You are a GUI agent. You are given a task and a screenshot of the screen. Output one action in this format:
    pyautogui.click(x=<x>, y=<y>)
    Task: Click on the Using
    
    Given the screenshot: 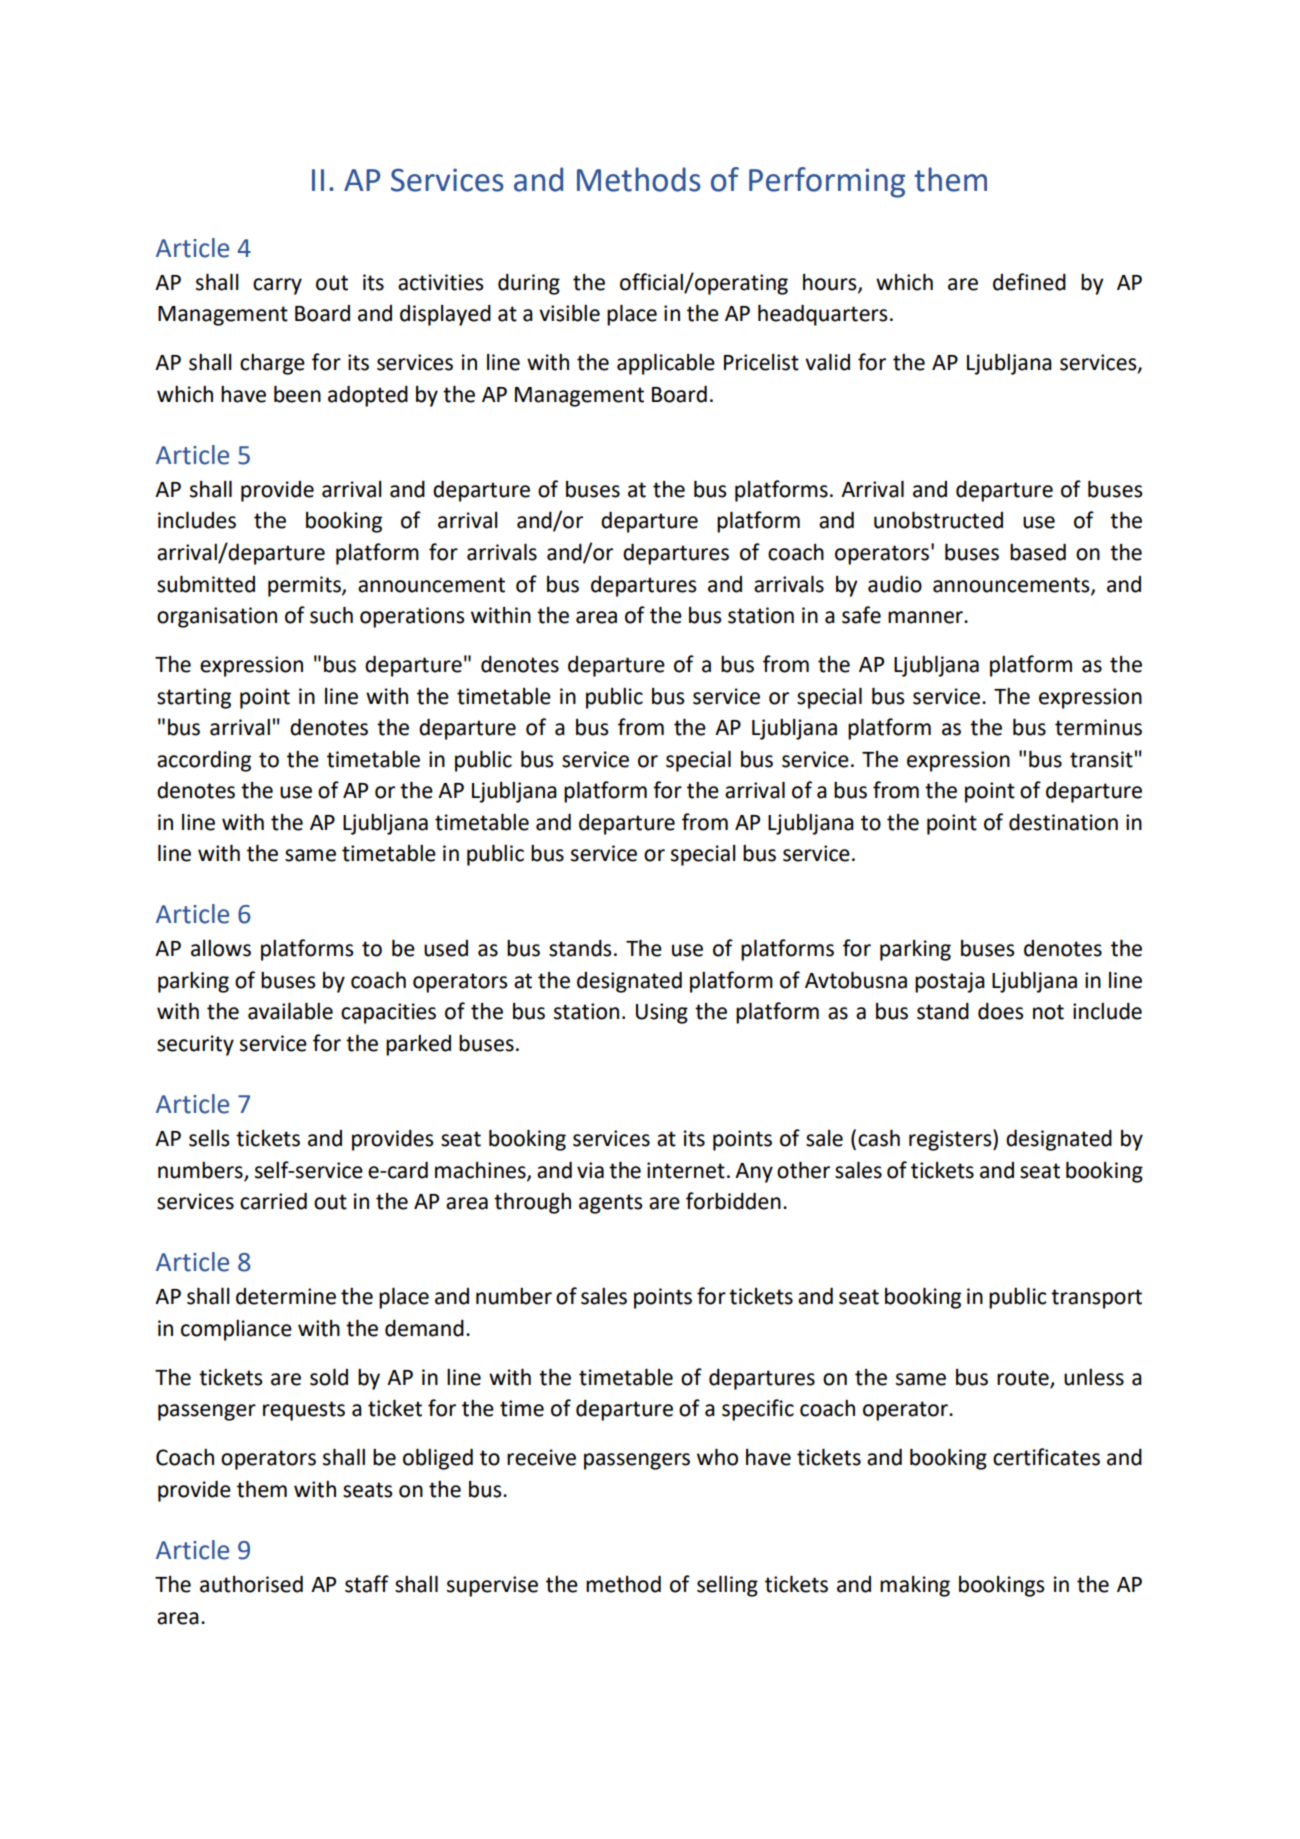 What is the action you would take?
    pyautogui.click(x=662, y=1013)
